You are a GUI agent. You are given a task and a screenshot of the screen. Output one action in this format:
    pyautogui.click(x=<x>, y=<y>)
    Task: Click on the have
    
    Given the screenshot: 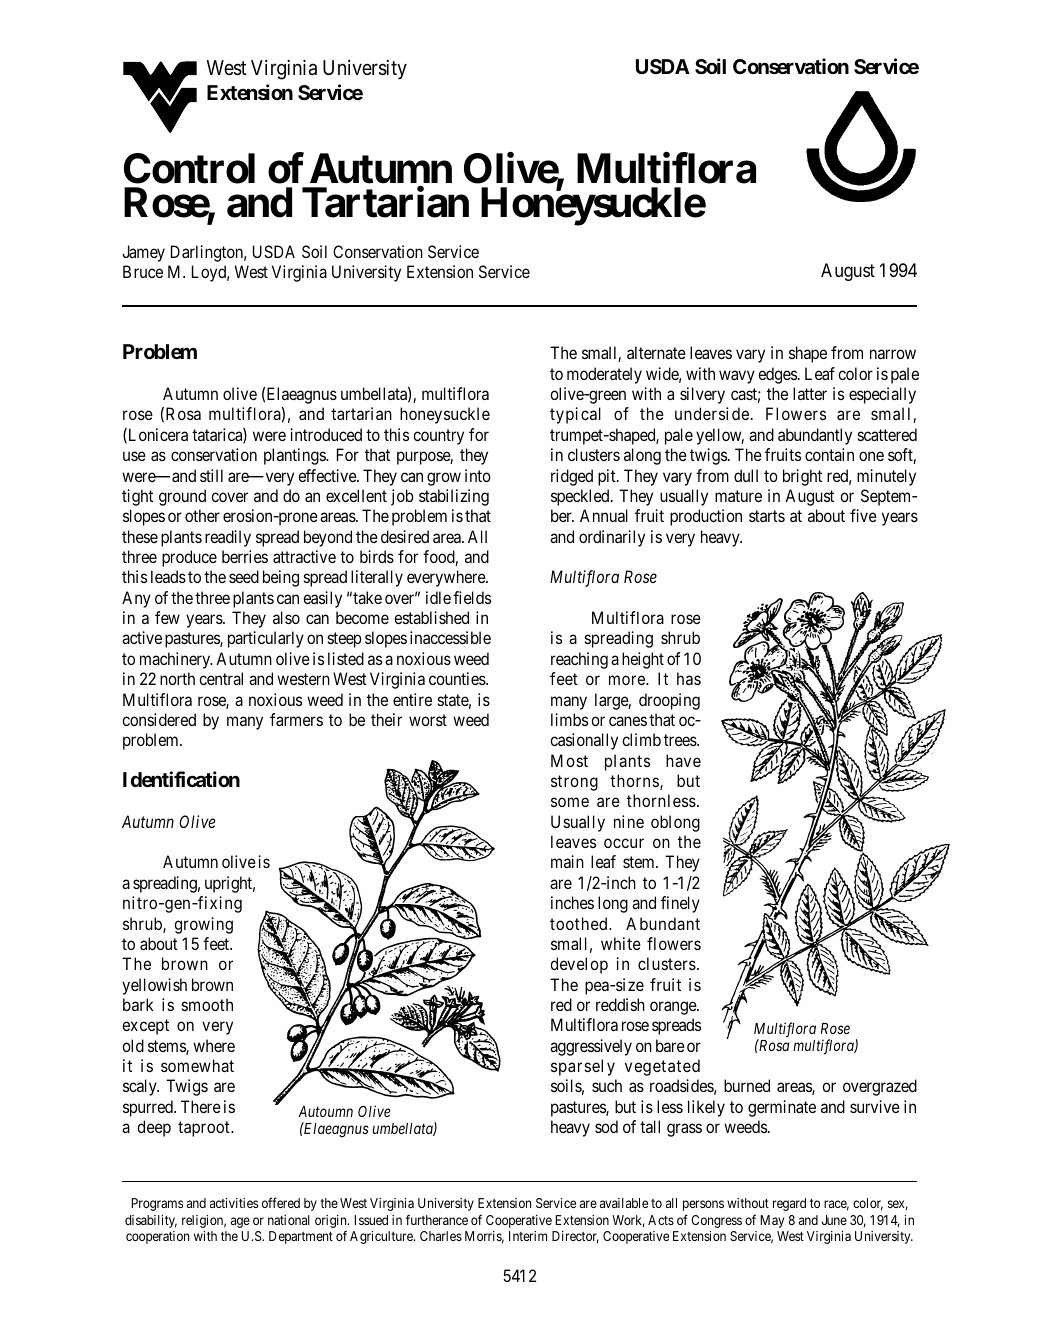 What is the action you would take?
    pyautogui.click(x=683, y=760)
